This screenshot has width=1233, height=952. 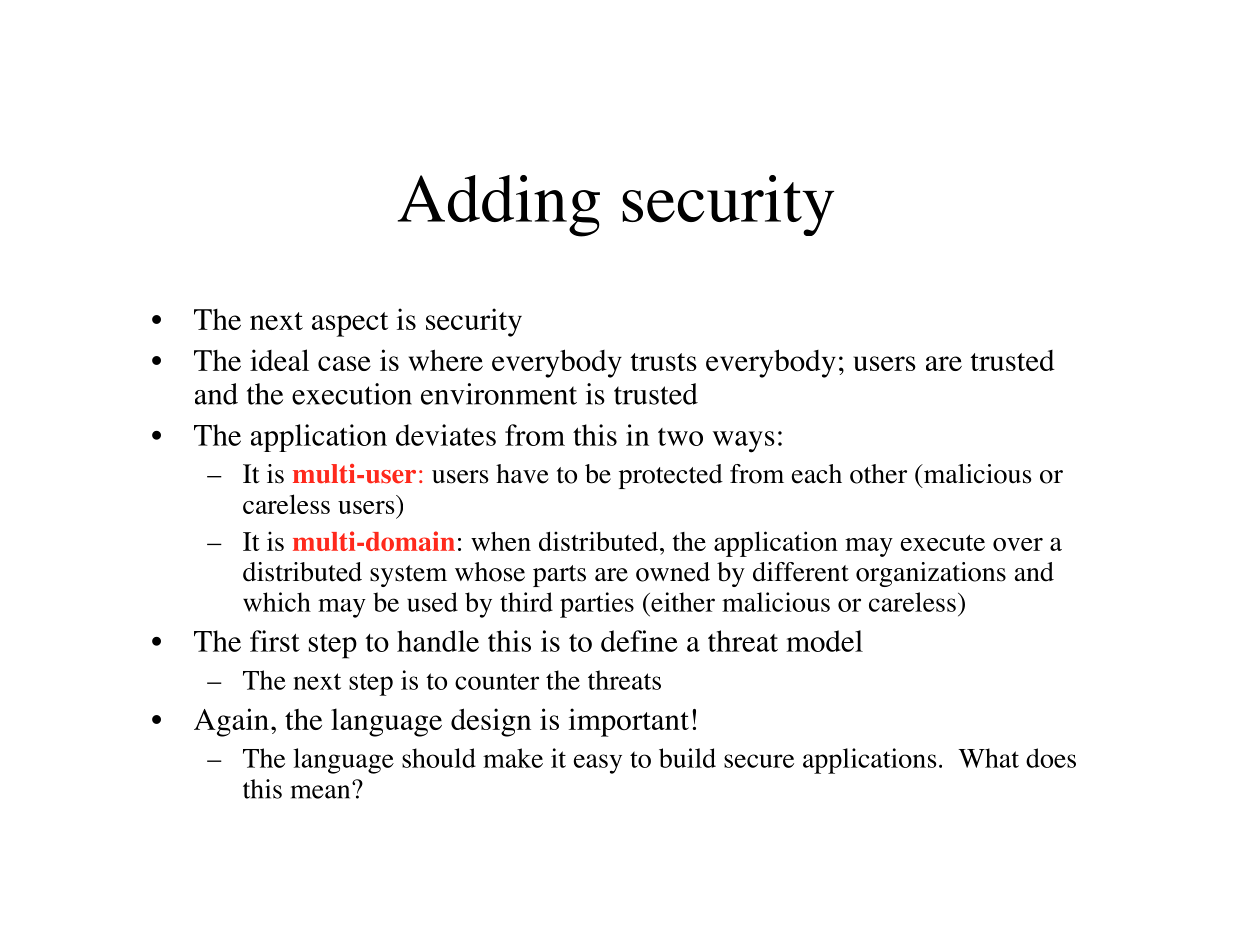 I want to click on model, so click(x=824, y=641).
